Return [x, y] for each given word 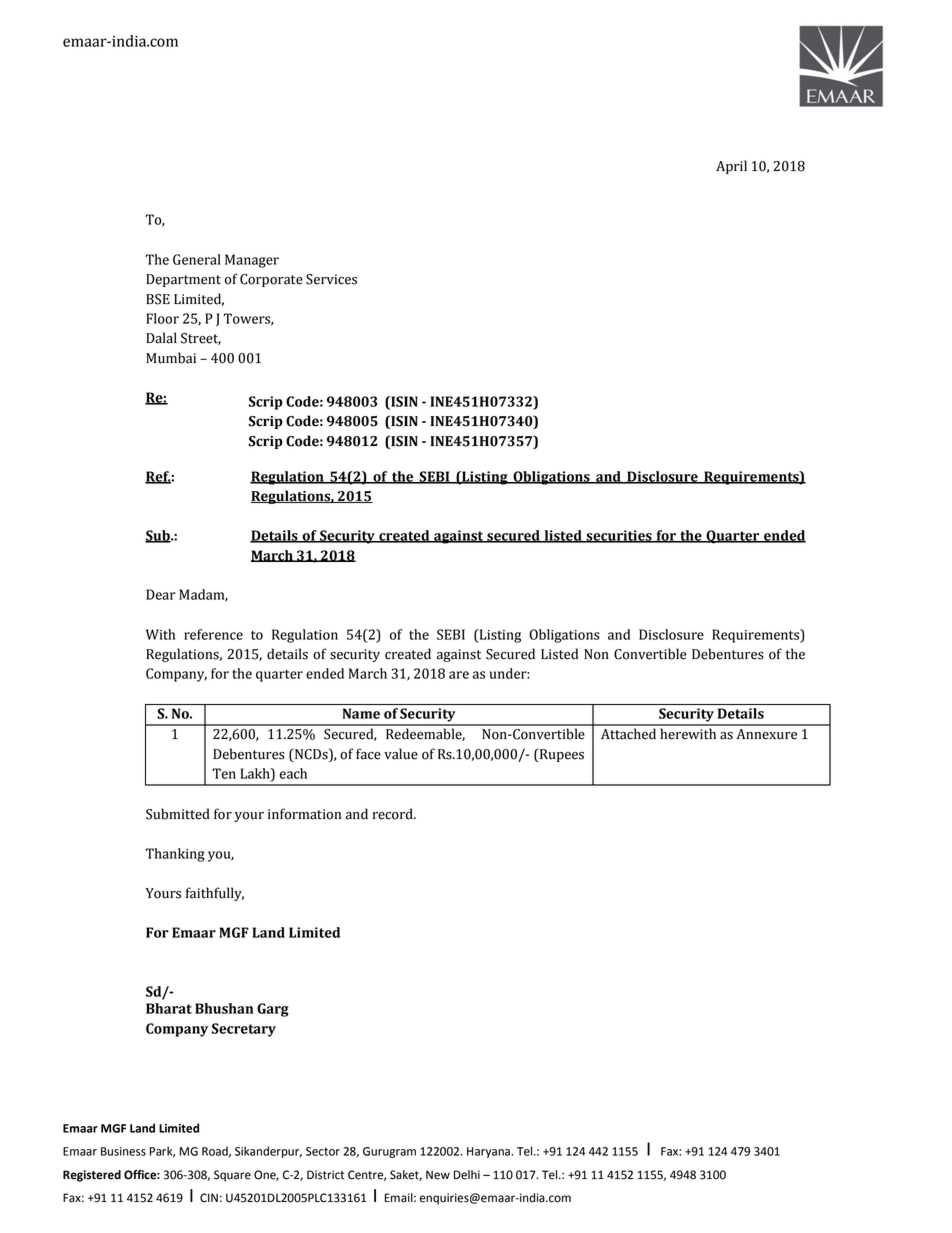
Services [331, 279]
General [197, 259]
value [401, 754]
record [394, 814]
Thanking [175, 855]
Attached [628, 734]
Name [361, 713]
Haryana [488, 1152]
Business [123, 1151]
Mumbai [171, 358]
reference [213, 634]
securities [619, 536]
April [731, 167]
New [438, 1175]
